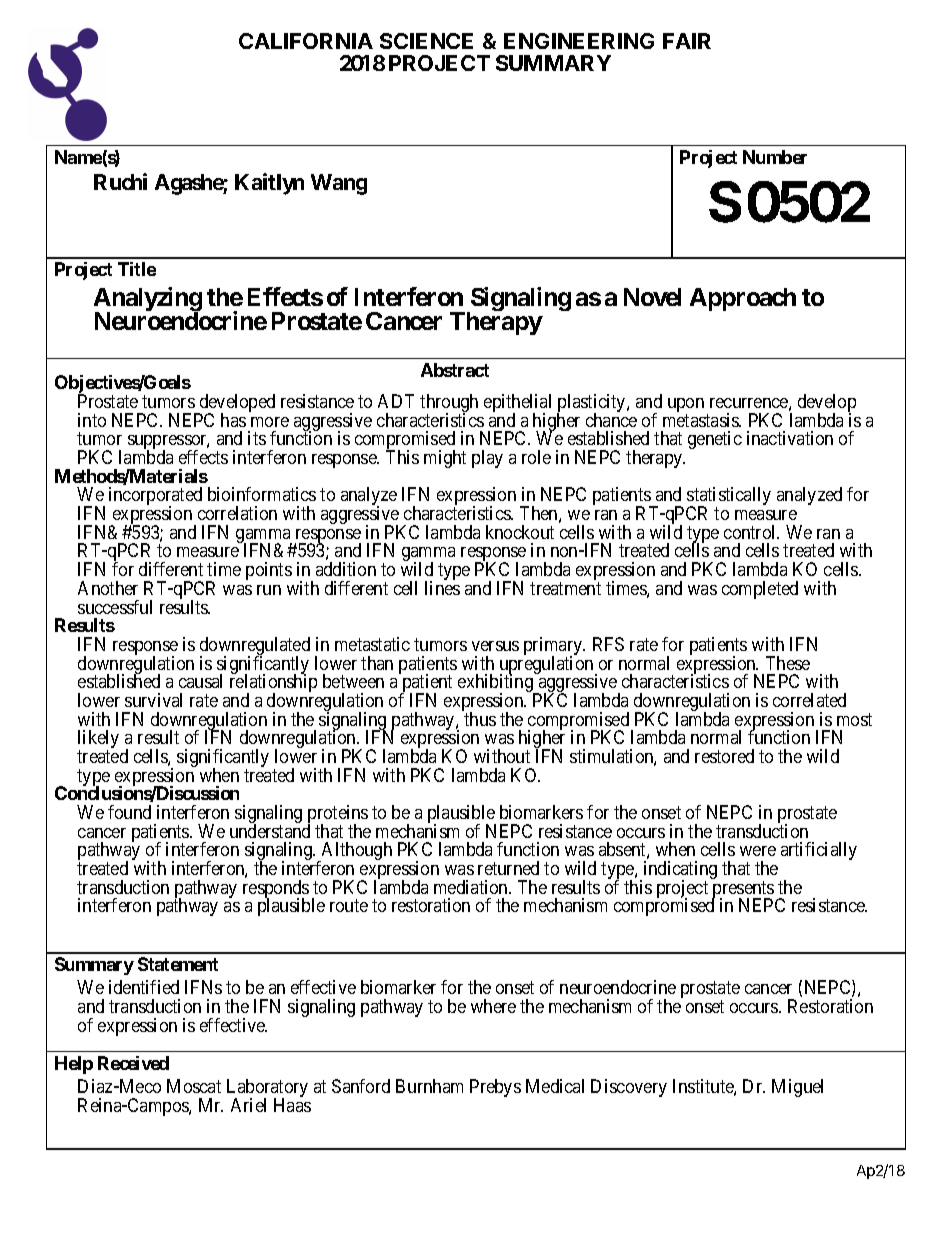 The height and width of the screenshot is (1233, 952). Describe the element at coordinates (133, 1063) in the screenshot. I see `Received` at that location.
